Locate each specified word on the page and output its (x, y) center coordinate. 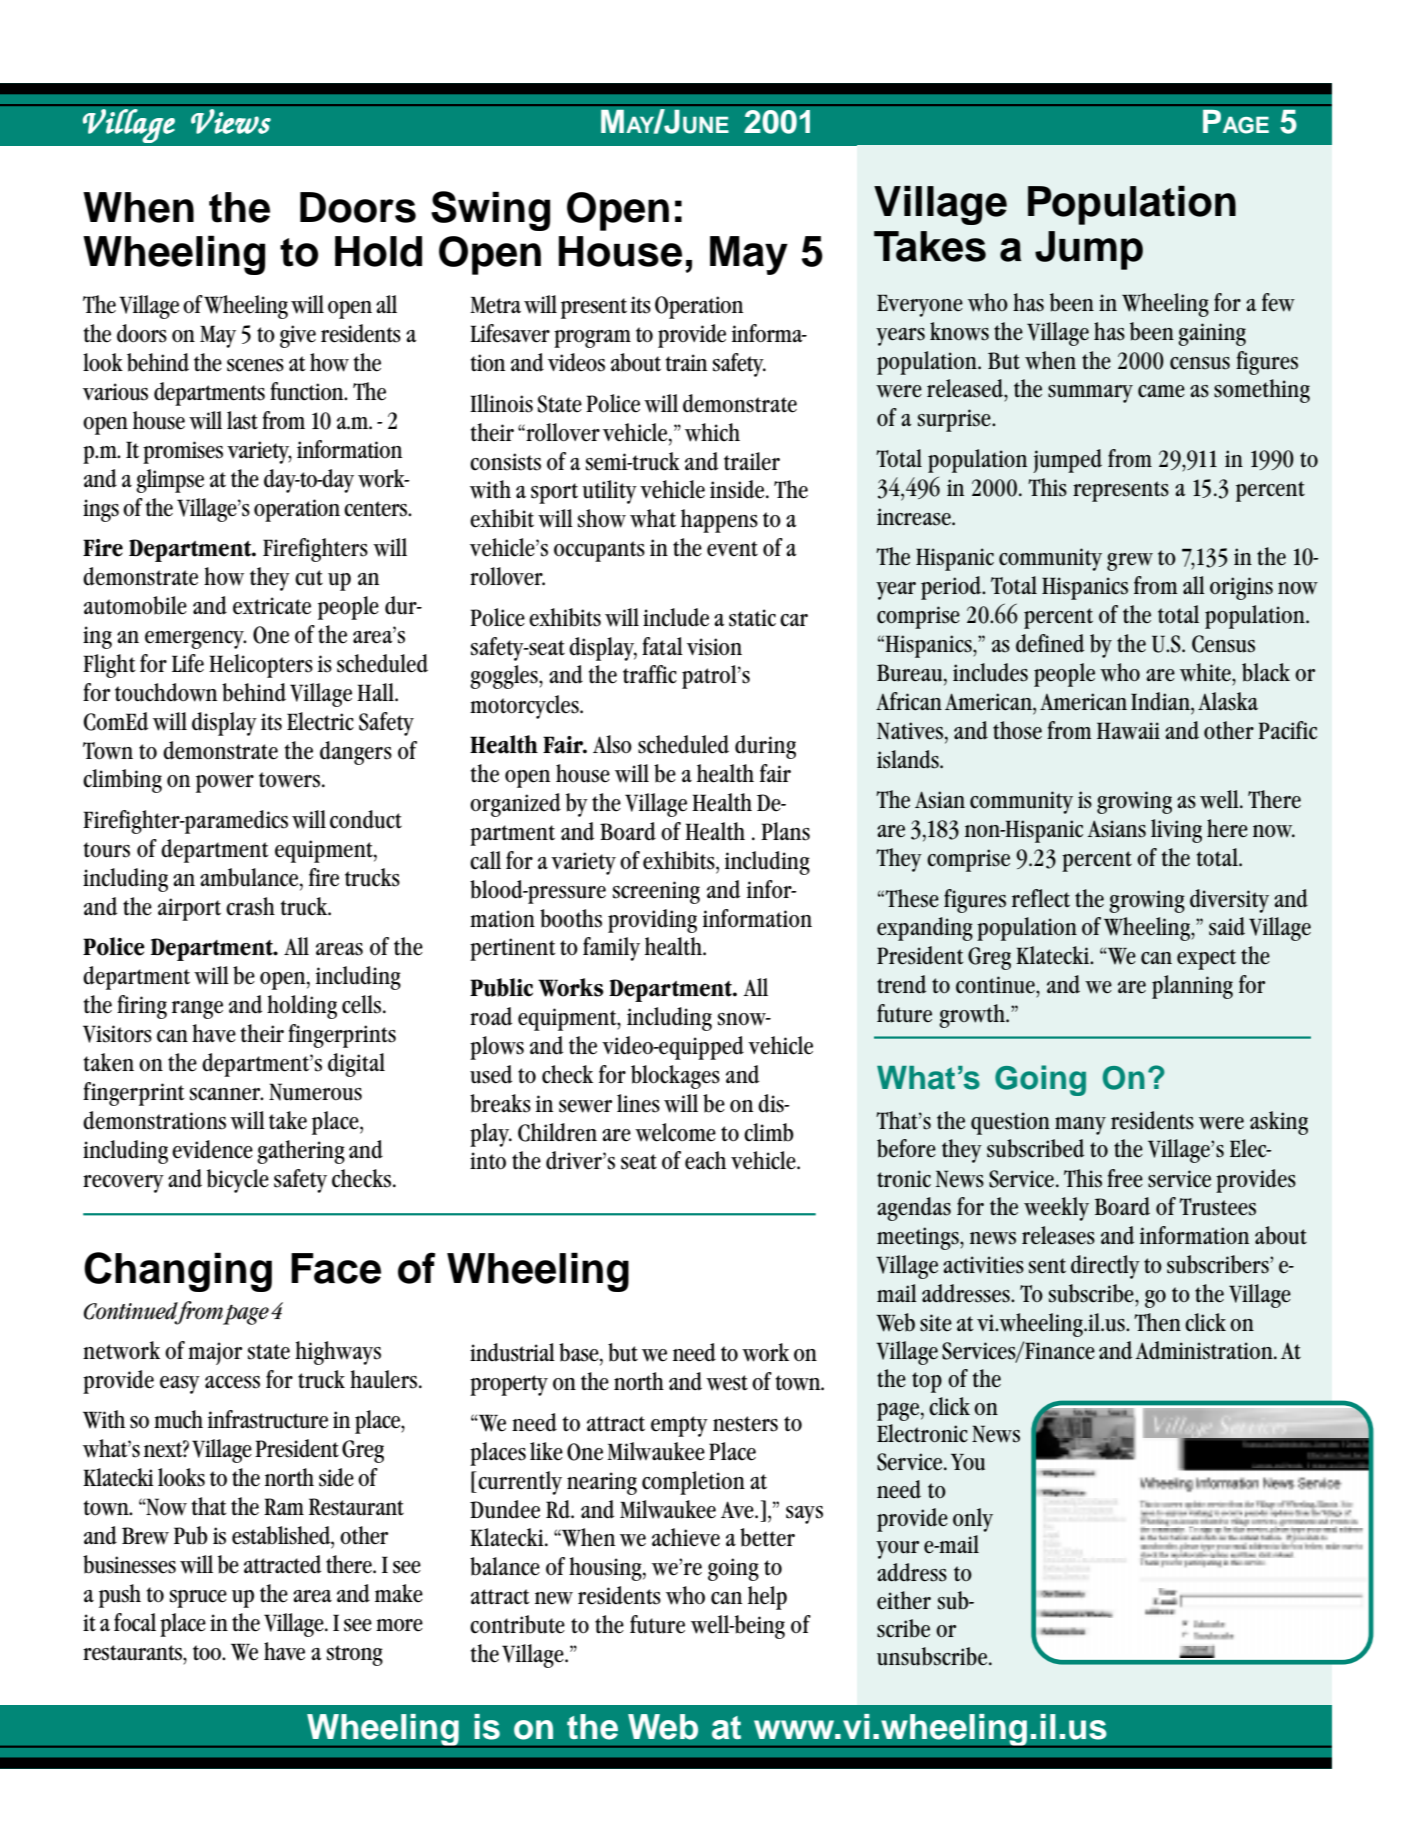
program (592, 339)
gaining (1212, 334)
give (298, 336)
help (767, 1598)
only (973, 1520)
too (208, 1653)
